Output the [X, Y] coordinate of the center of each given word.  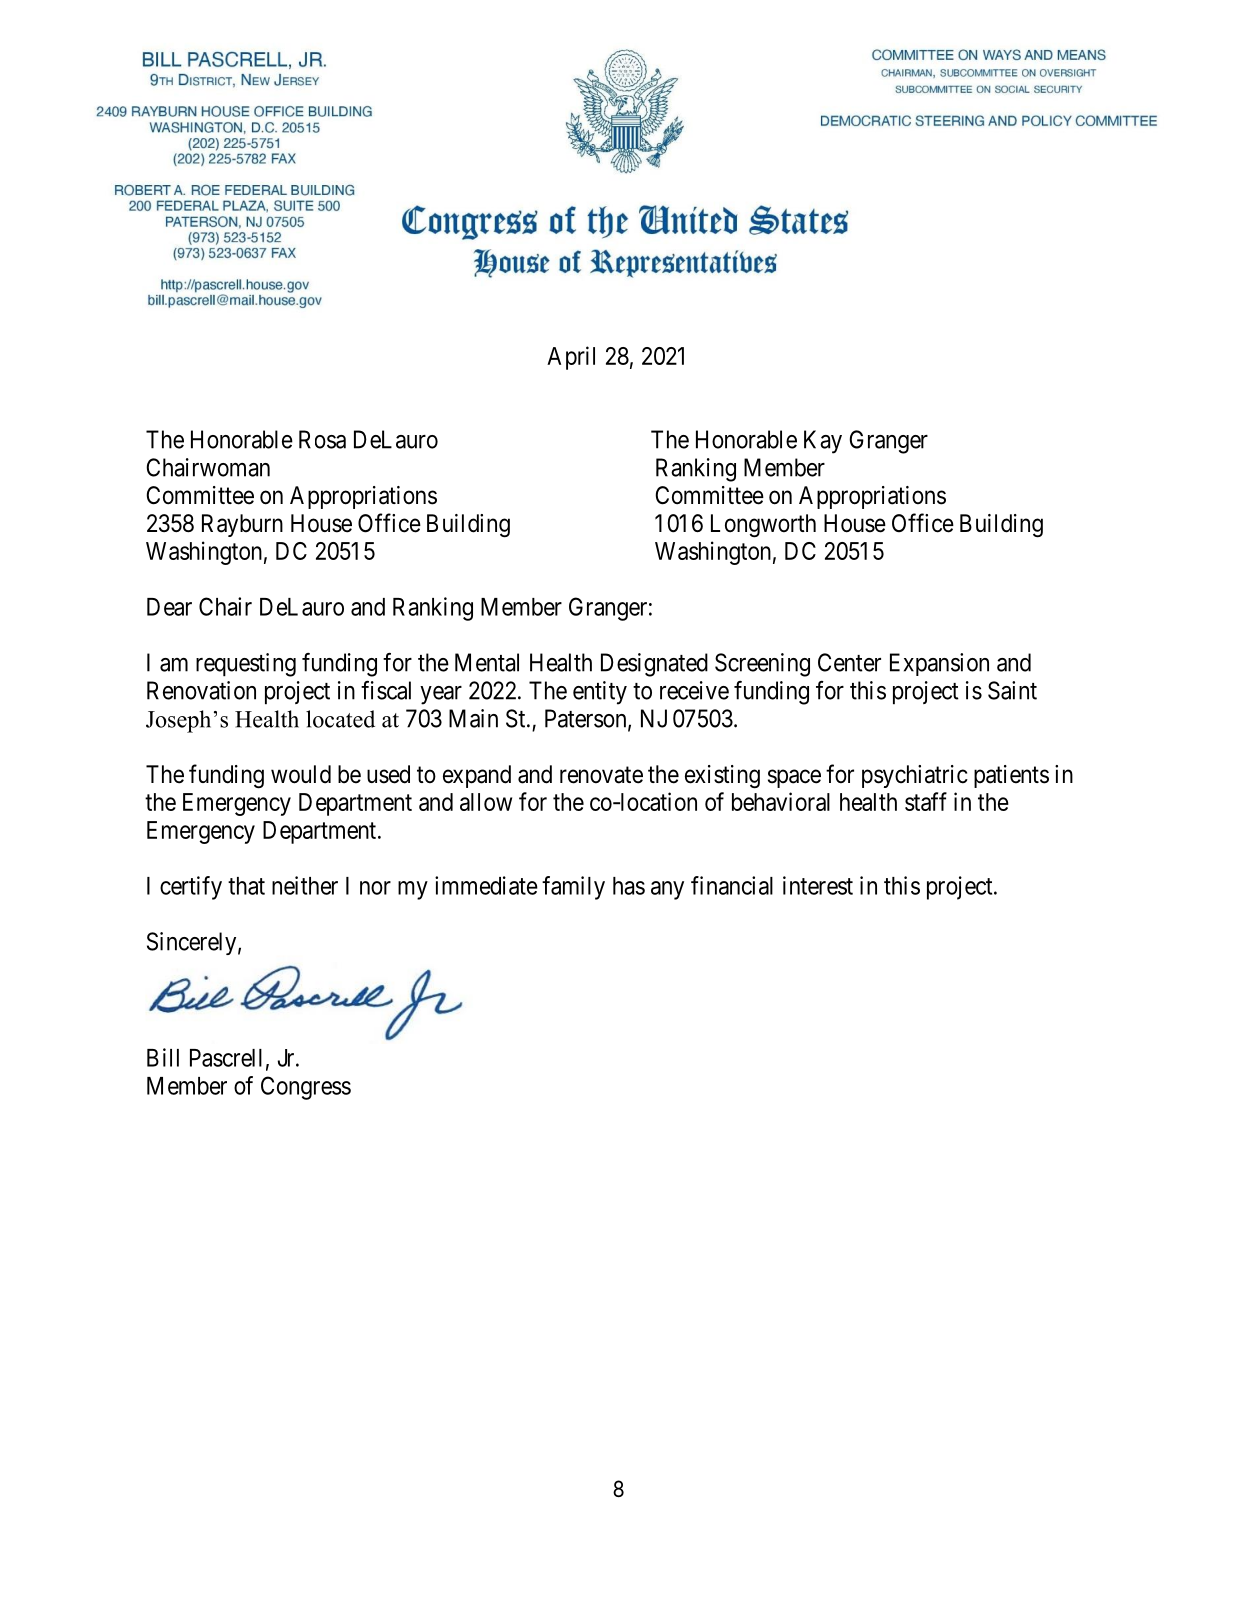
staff [926, 801]
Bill [163, 1057]
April [571, 358]
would [301, 774]
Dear [169, 607]
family [573, 888]
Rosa [322, 439]
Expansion [939, 664]
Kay [823, 442]
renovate [601, 775]
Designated [654, 665]
